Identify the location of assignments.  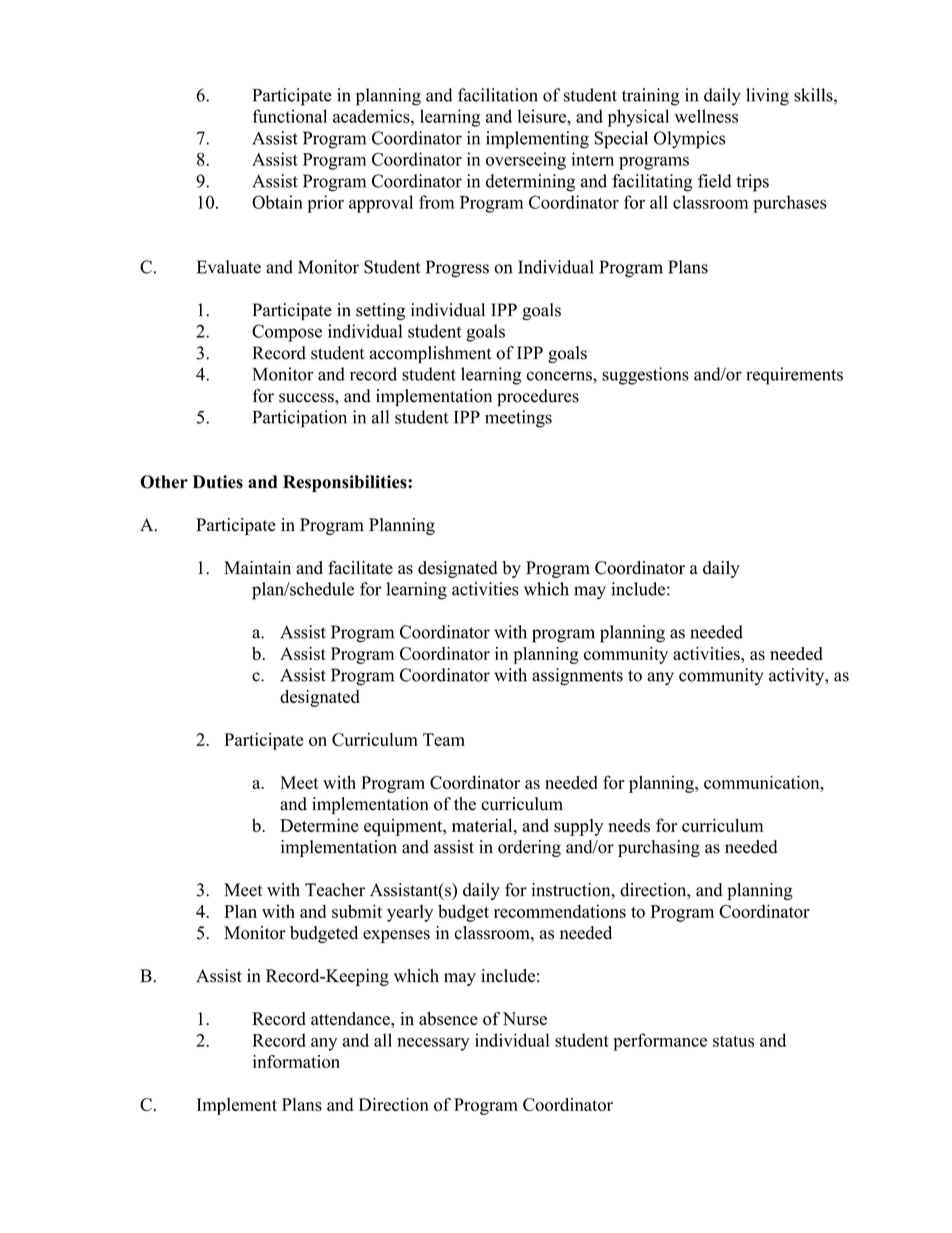
(577, 677).
